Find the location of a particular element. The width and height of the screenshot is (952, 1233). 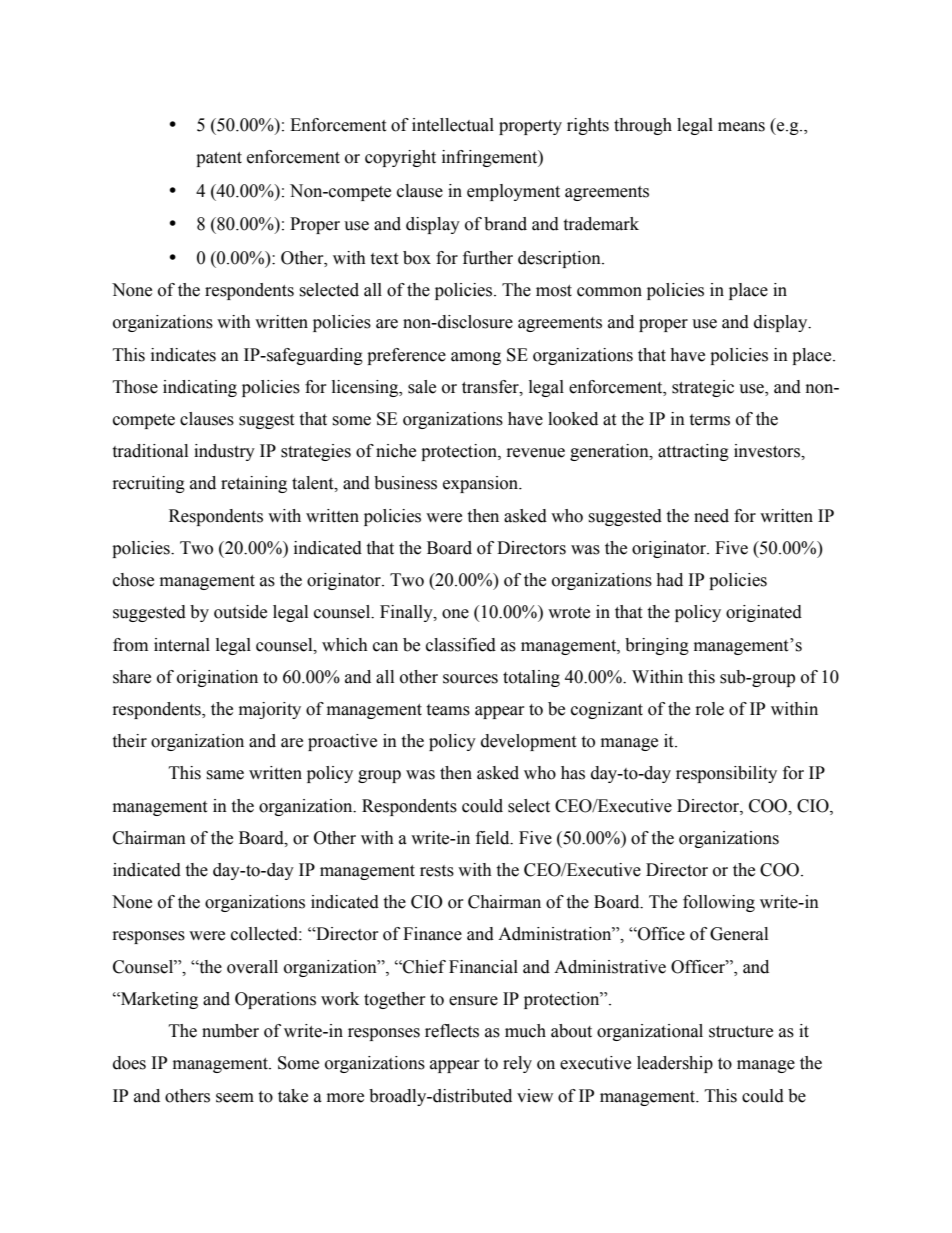

through is located at coordinates (643, 126).
